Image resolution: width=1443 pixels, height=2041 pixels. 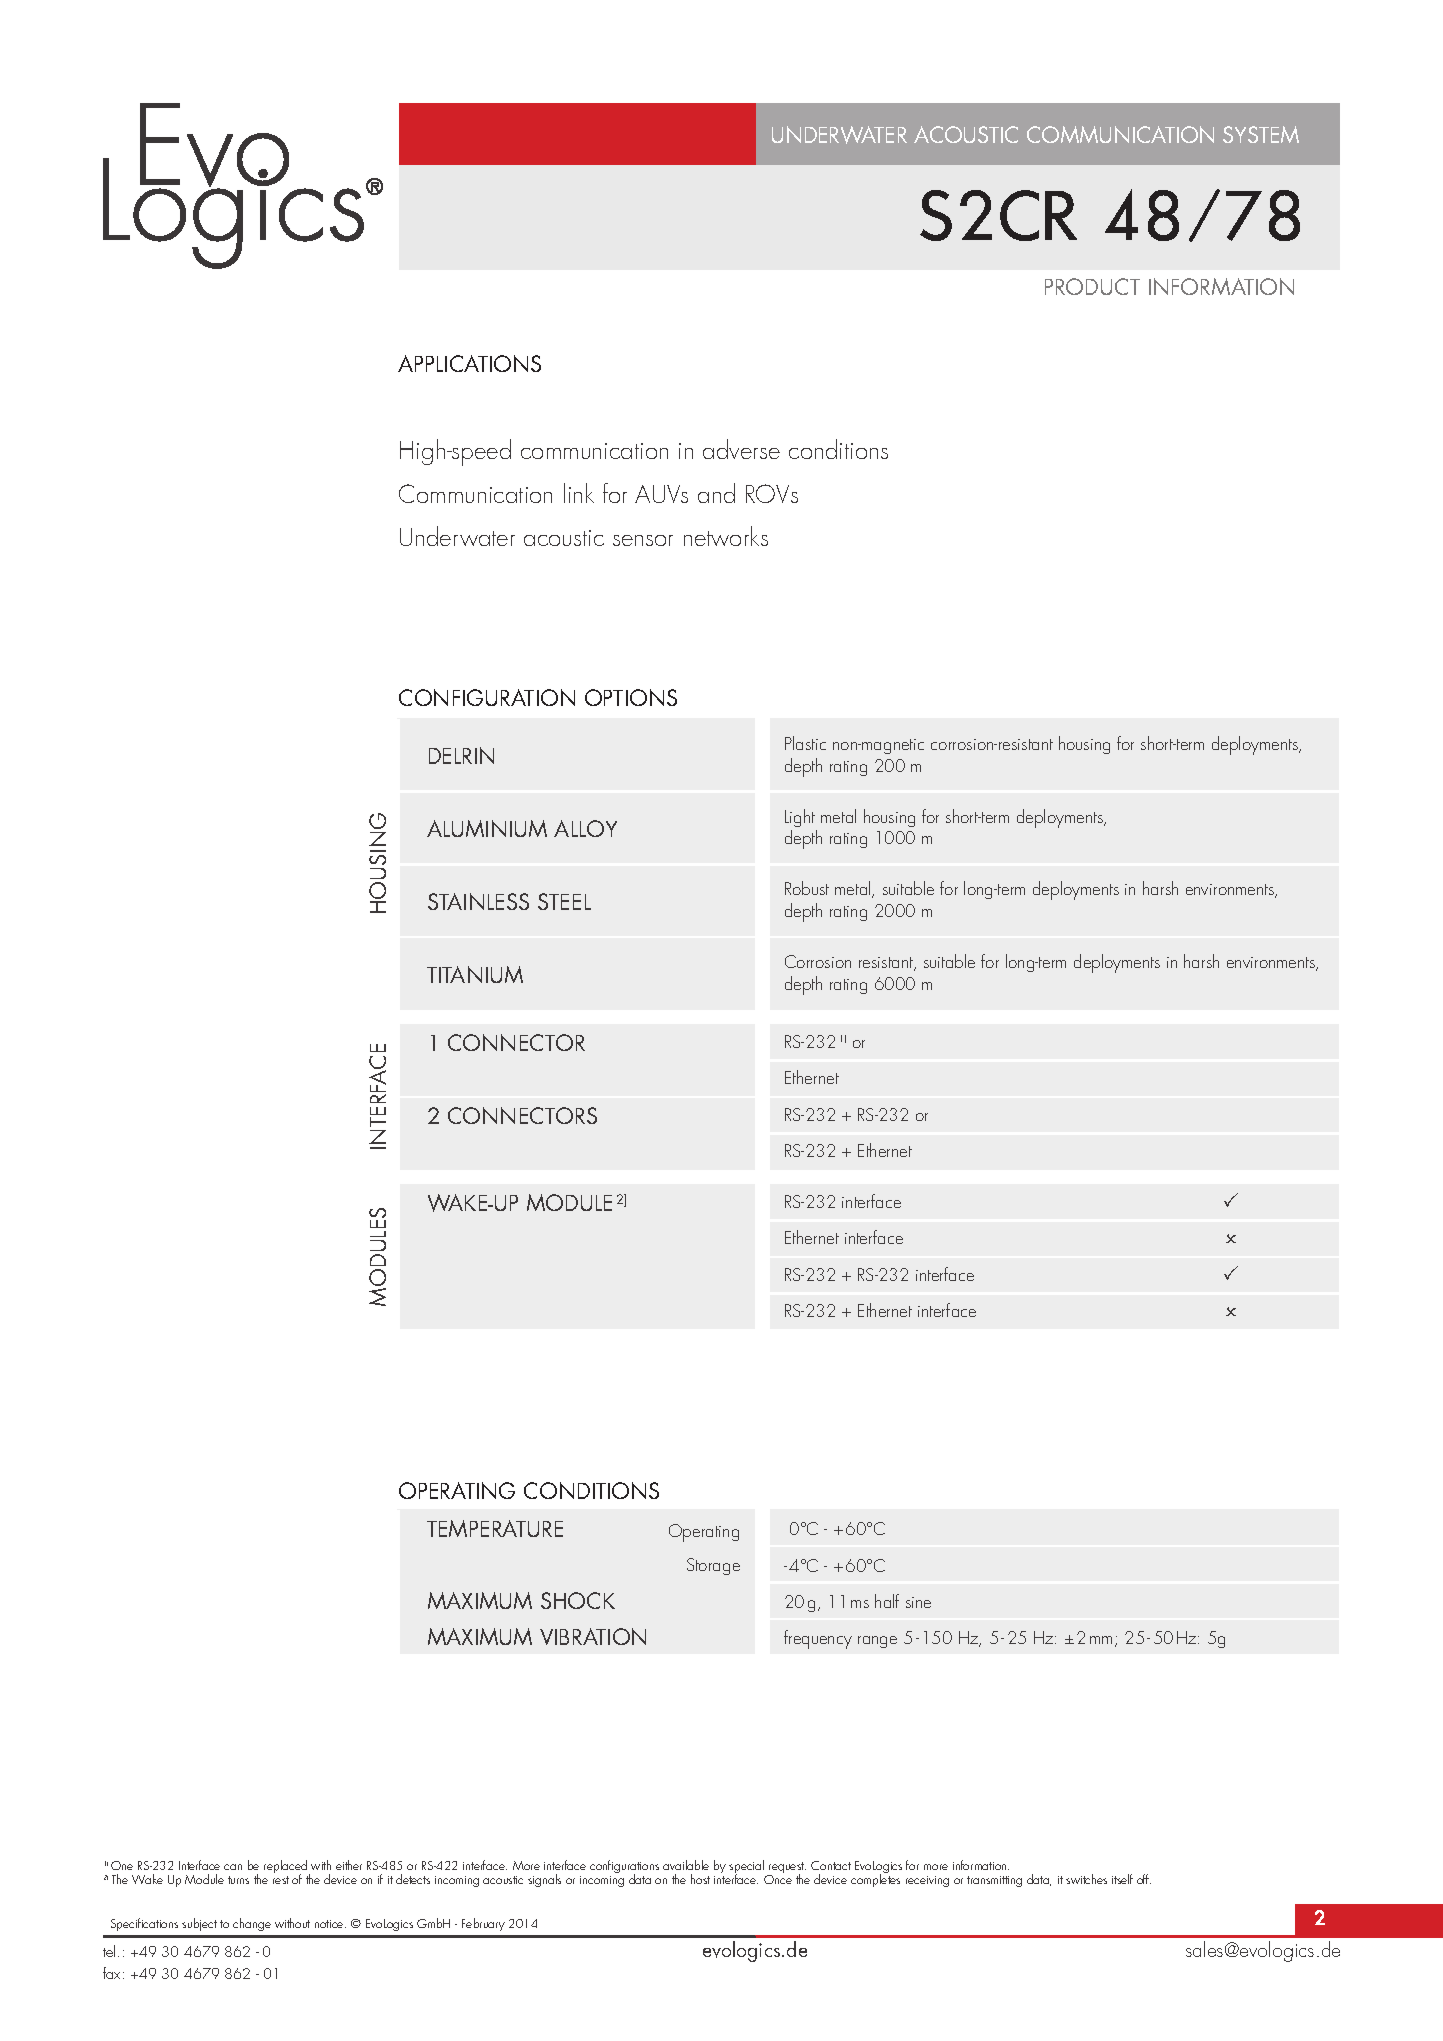 What do you see at coordinates (1122, 1879) in the image?
I see `itself` at bounding box center [1122, 1879].
